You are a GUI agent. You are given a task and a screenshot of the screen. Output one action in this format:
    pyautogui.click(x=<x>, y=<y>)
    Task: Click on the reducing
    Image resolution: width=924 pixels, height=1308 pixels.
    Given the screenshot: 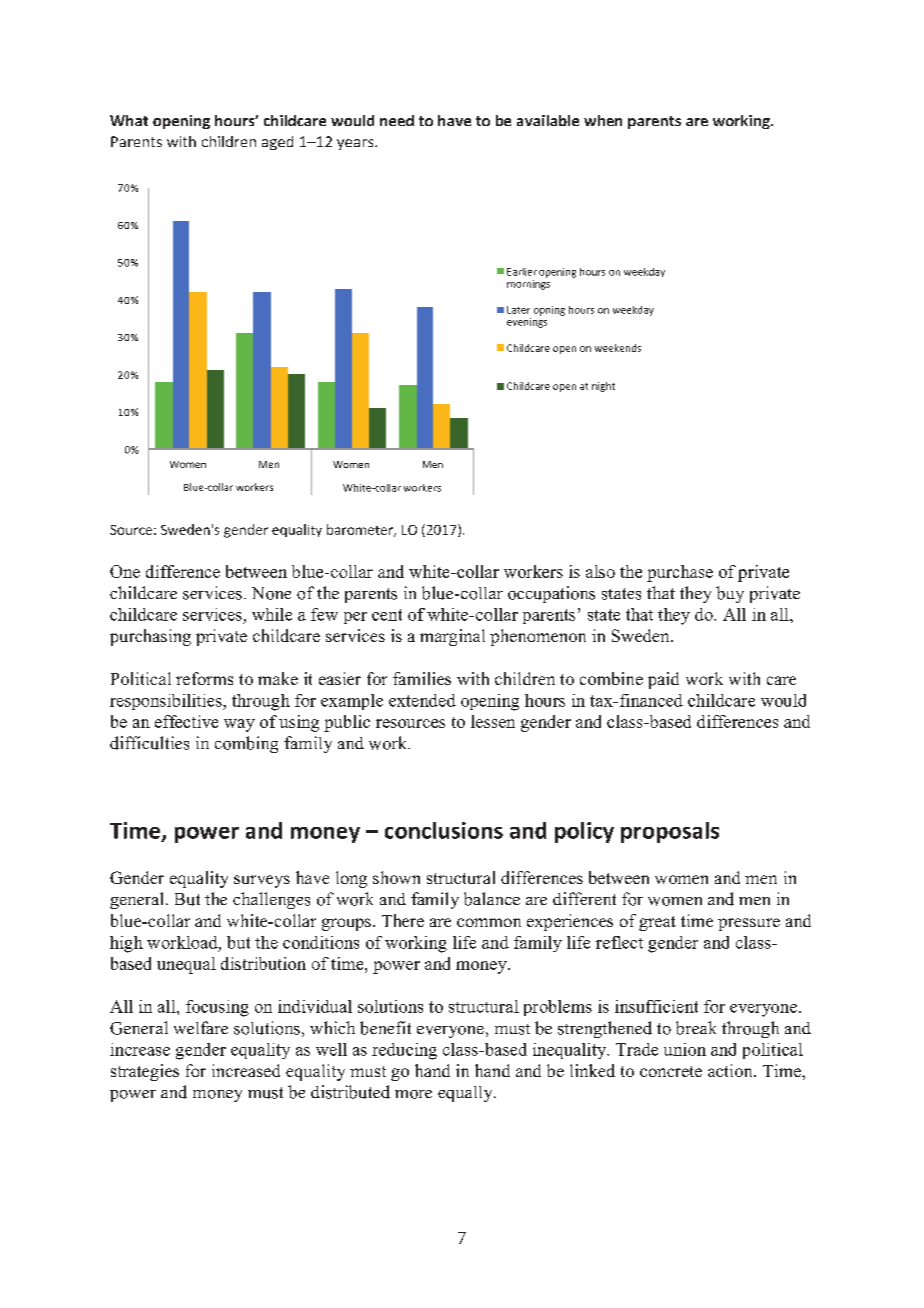 What is the action you would take?
    pyautogui.click(x=404, y=1051)
